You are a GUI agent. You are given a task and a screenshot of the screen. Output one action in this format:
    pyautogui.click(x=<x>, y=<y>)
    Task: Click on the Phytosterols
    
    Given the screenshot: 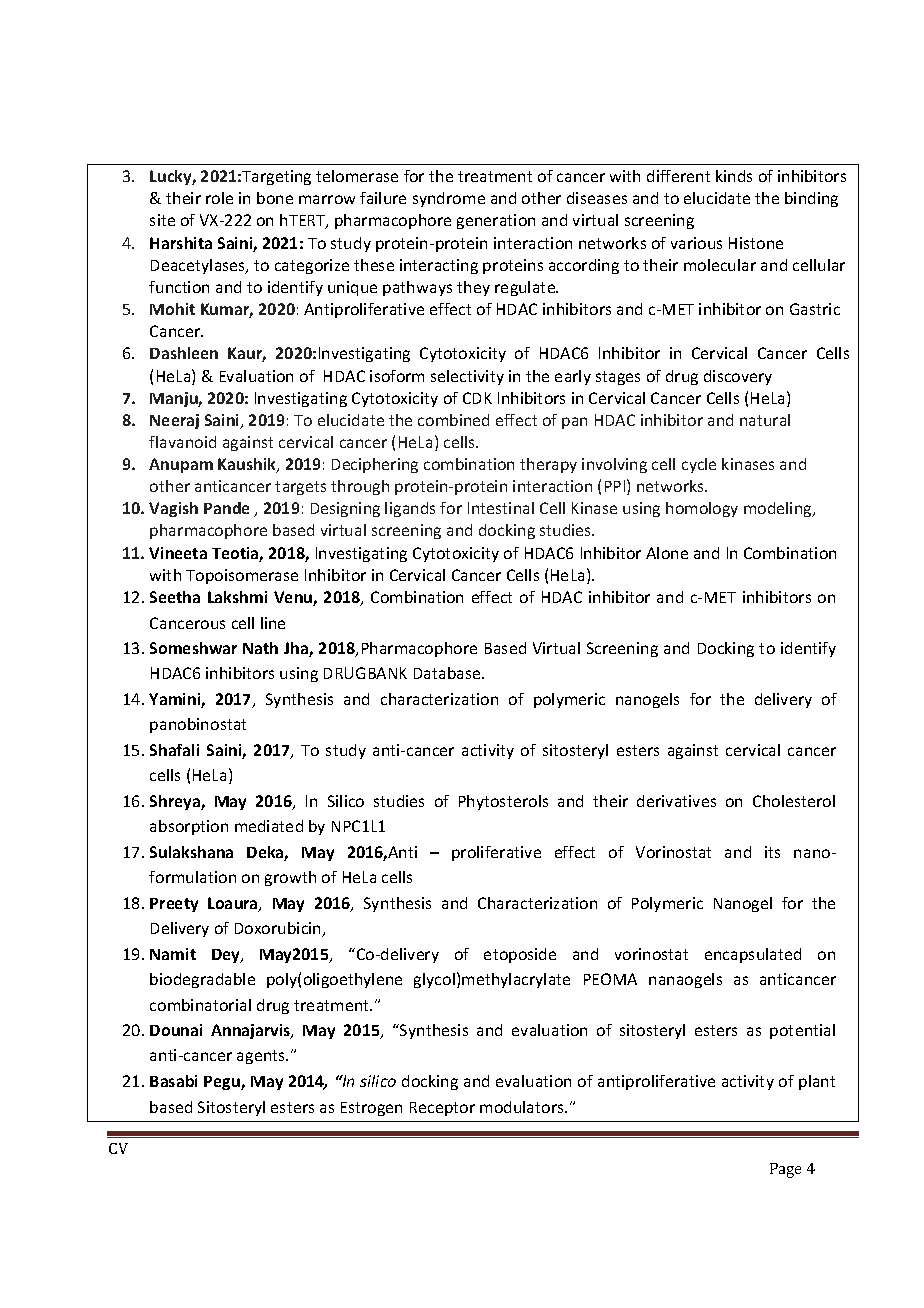 What is the action you would take?
    pyautogui.click(x=503, y=802)
